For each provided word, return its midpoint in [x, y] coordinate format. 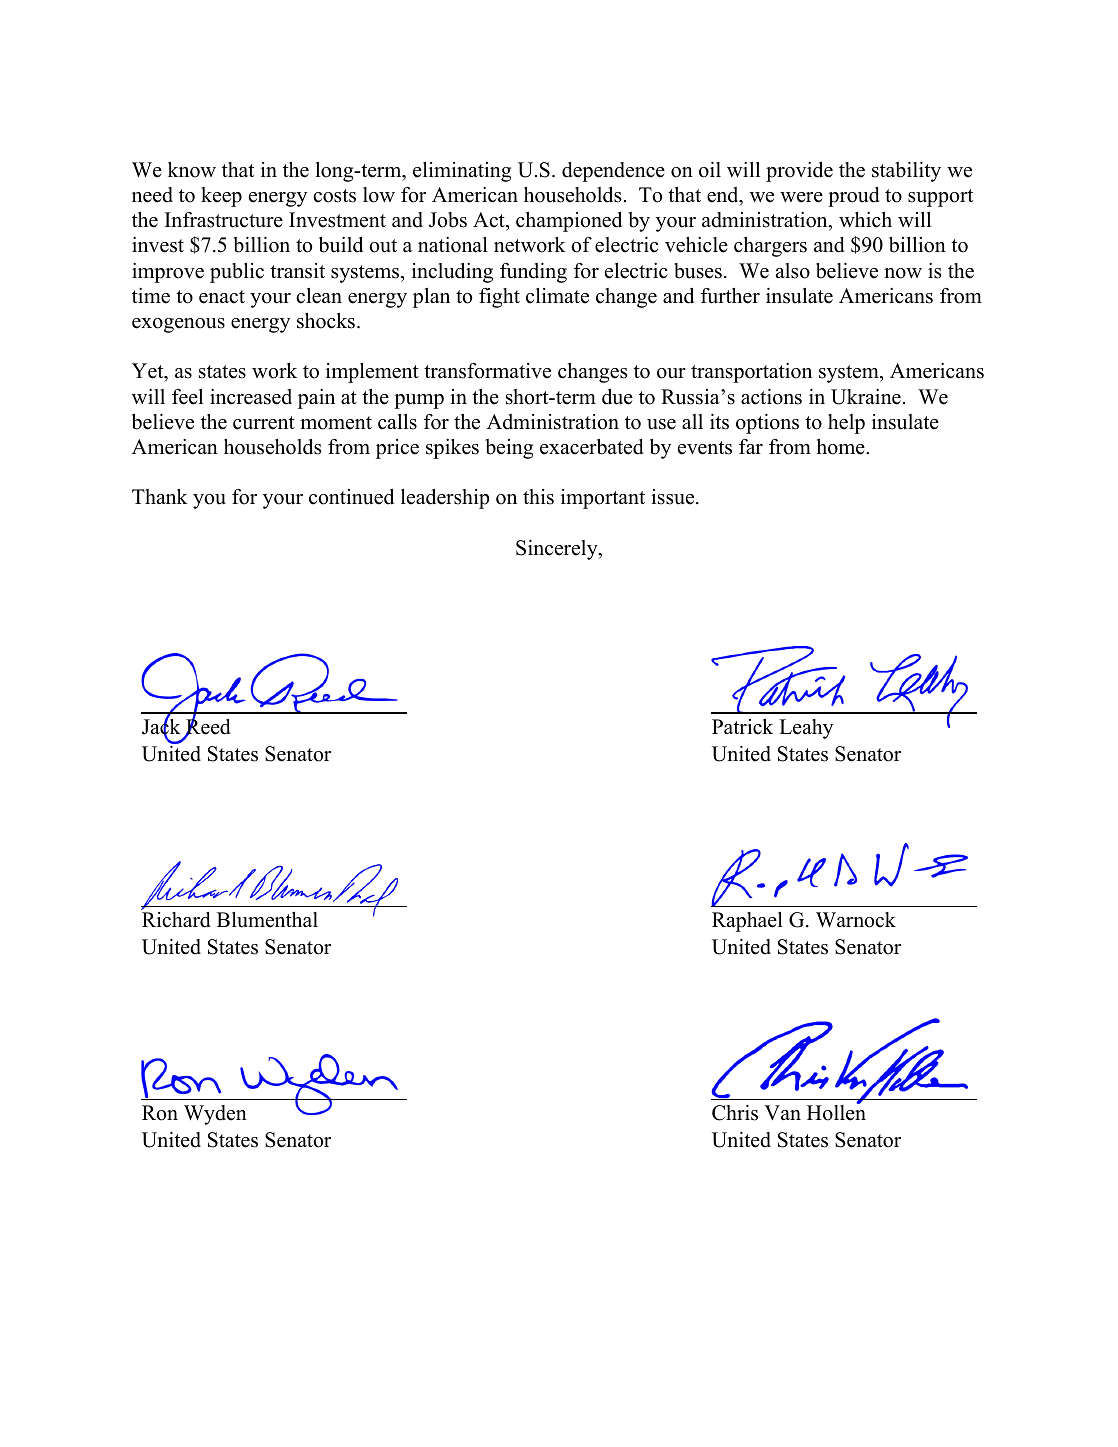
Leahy [806, 729]
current [264, 423]
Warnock [856, 920]
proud [853, 197]
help [846, 424]
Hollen [836, 1112]
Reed [207, 726]
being [509, 449]
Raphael [747, 922]
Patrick [742, 727]
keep [221, 197]
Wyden [215, 1115]
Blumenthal [267, 920]
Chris [735, 1113]
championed [569, 222]
